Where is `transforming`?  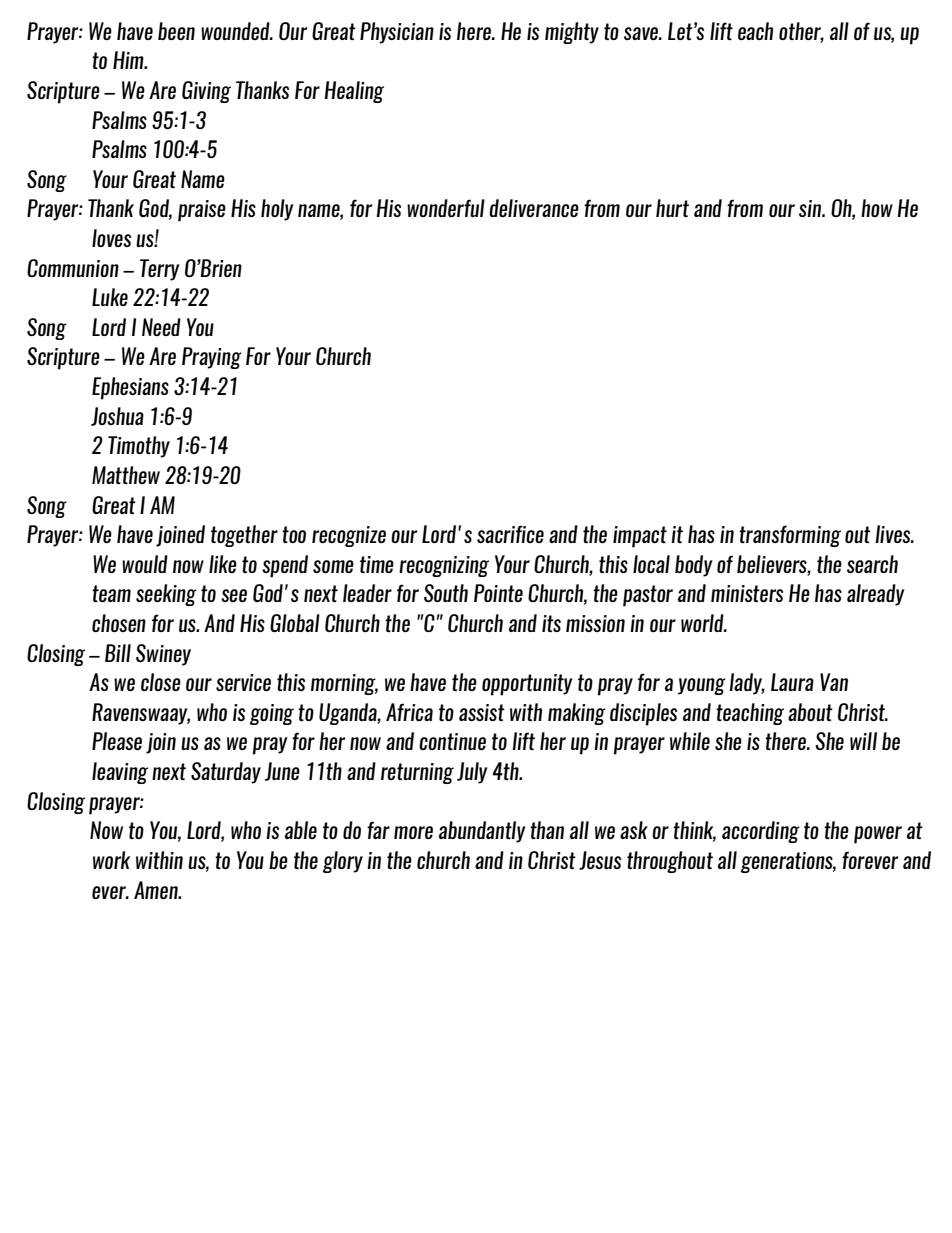 transforming is located at coordinates (790, 536).
